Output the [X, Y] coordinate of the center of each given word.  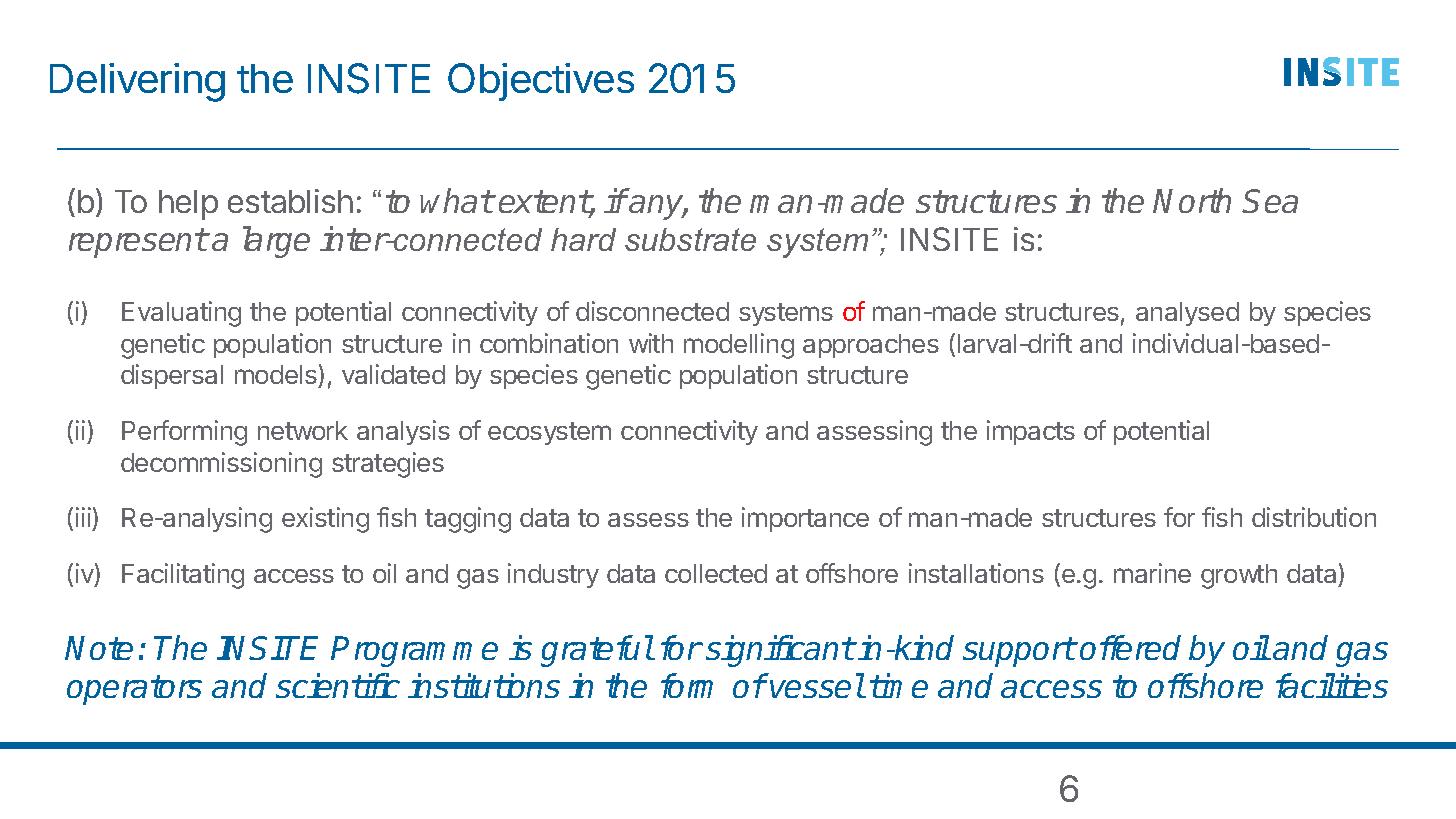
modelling [739, 346]
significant [780, 651]
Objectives [541, 82]
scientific [338, 685]
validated [393, 374]
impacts [1031, 432]
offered [1130, 647]
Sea [1270, 201]
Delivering [137, 82]
